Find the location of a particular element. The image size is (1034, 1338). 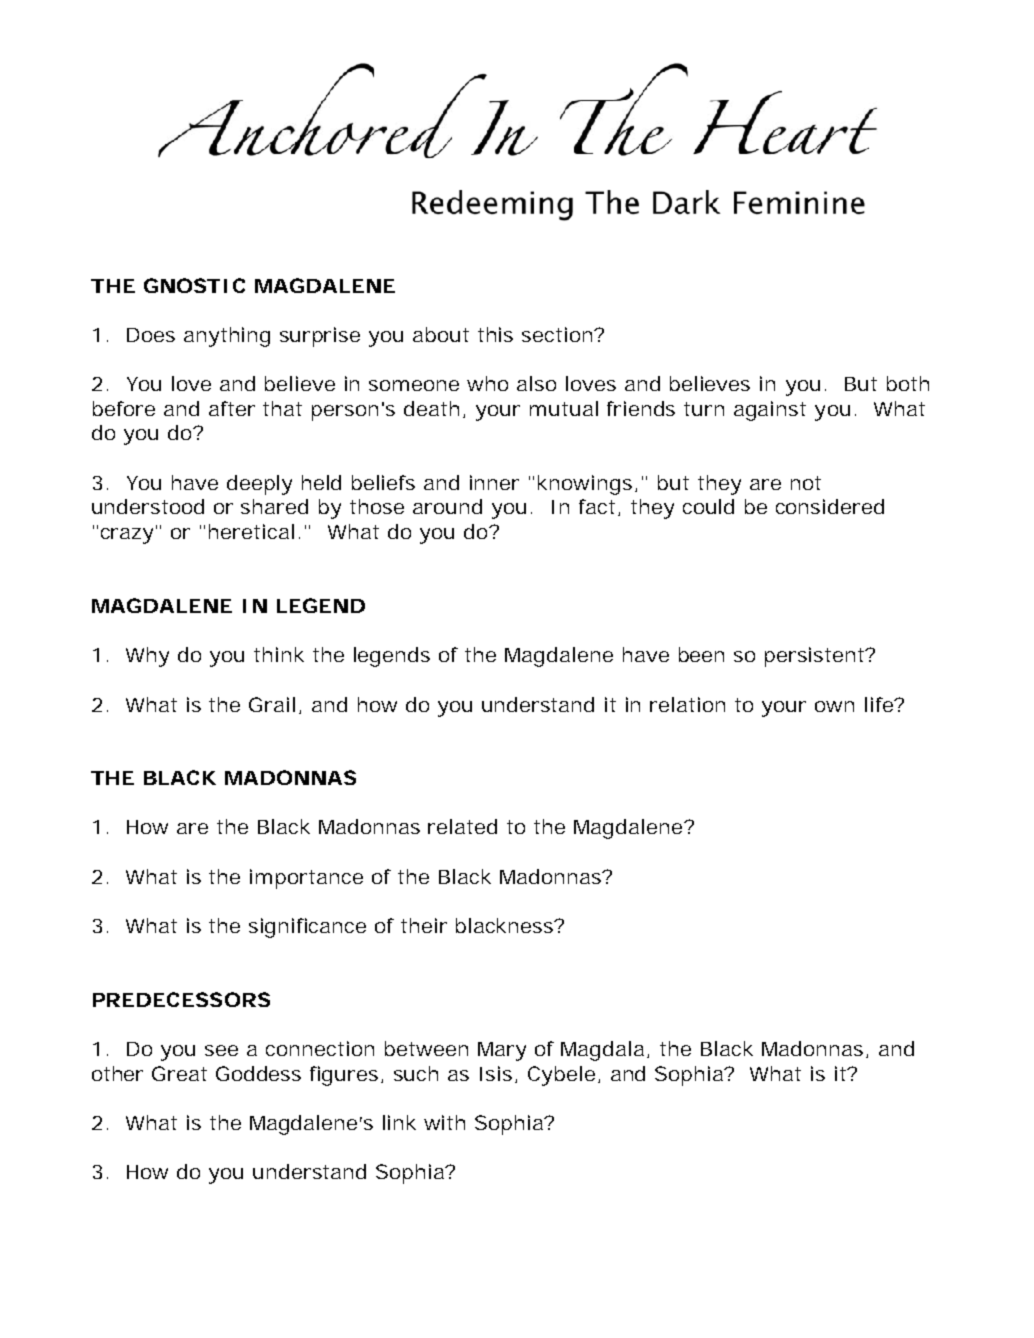

think is located at coordinates (279, 654).
